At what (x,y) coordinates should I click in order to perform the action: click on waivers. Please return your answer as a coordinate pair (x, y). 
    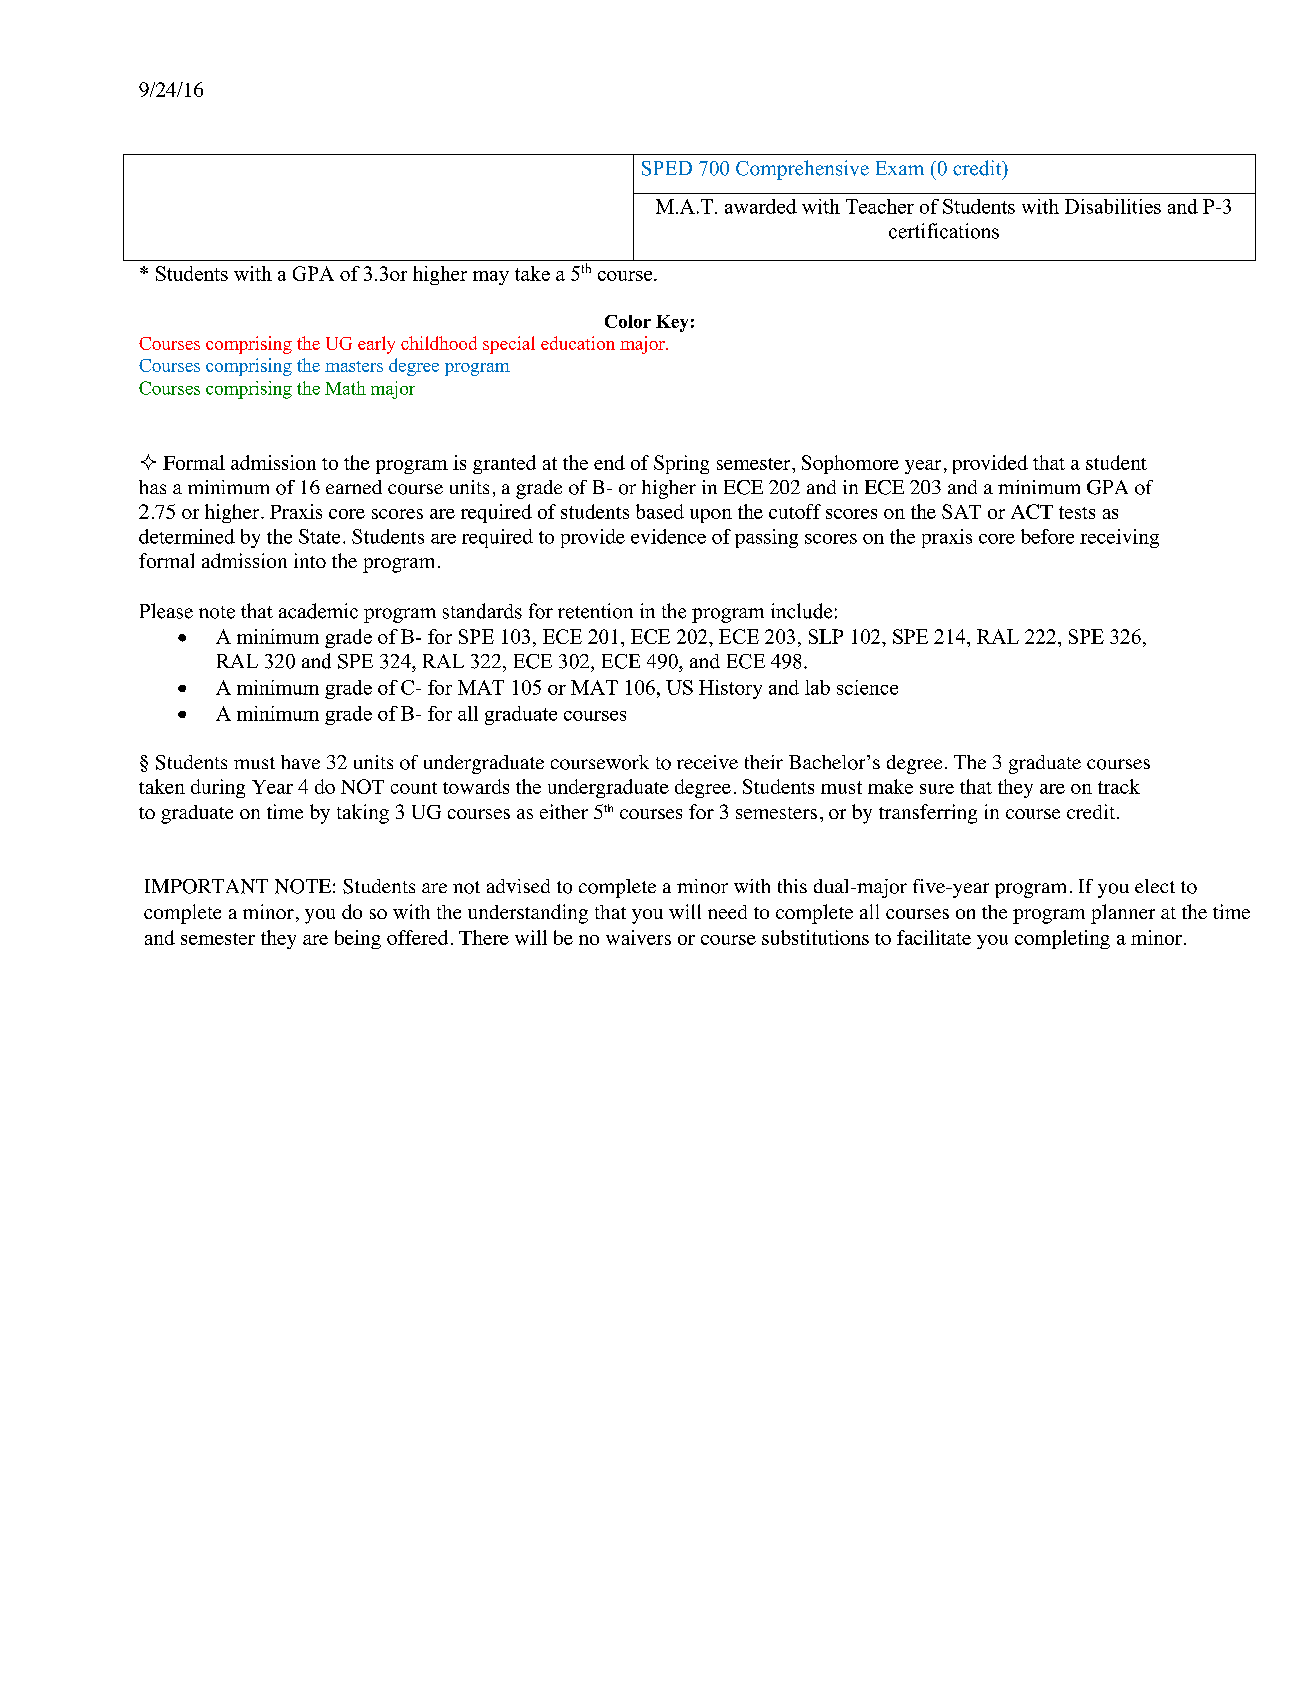
    Looking at the image, I should click on (638, 937).
